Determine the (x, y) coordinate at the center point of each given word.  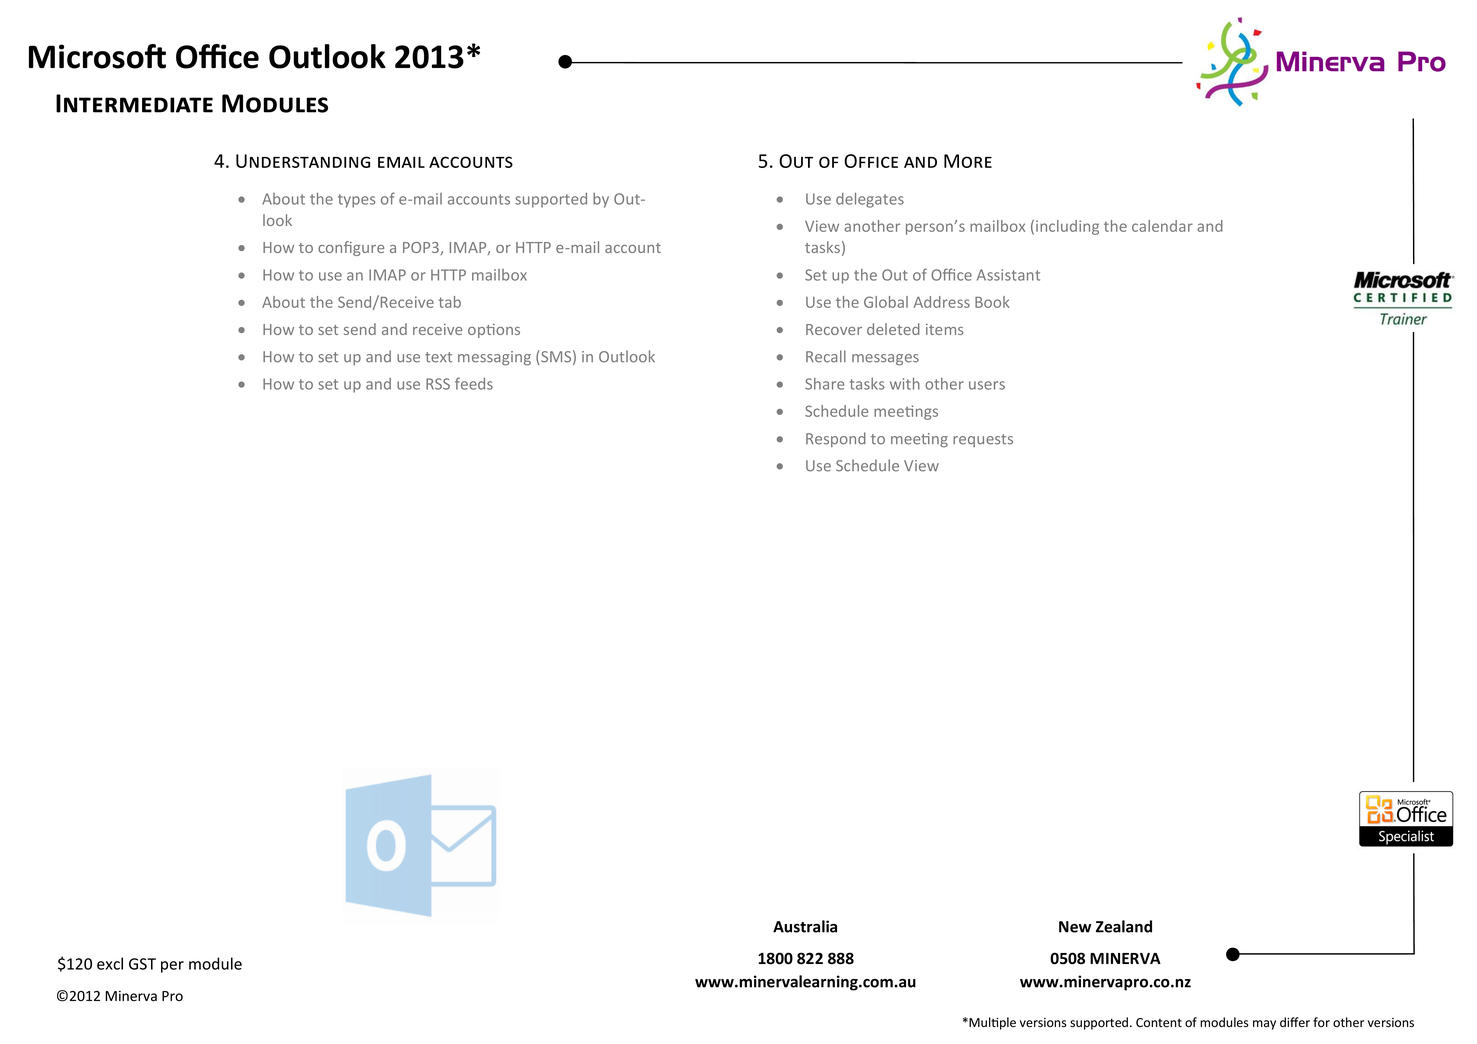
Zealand (1124, 926)
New (1075, 927)
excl (110, 963)
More (968, 161)
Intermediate (134, 103)
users (987, 385)
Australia (805, 926)
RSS (438, 384)
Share (824, 384)
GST (142, 964)
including (1067, 227)
